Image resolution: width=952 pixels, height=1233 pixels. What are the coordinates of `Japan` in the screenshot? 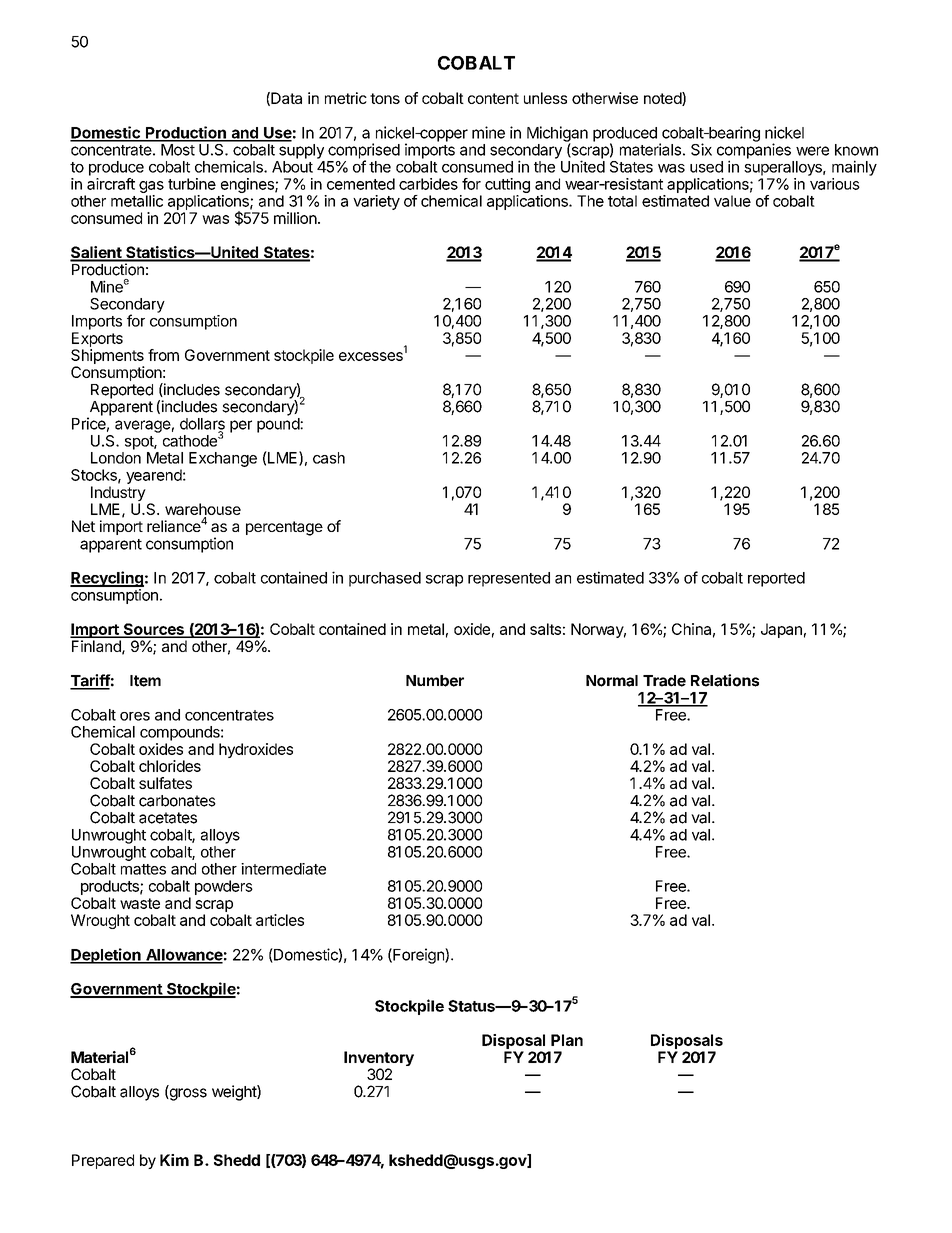 It's located at (781, 630).
